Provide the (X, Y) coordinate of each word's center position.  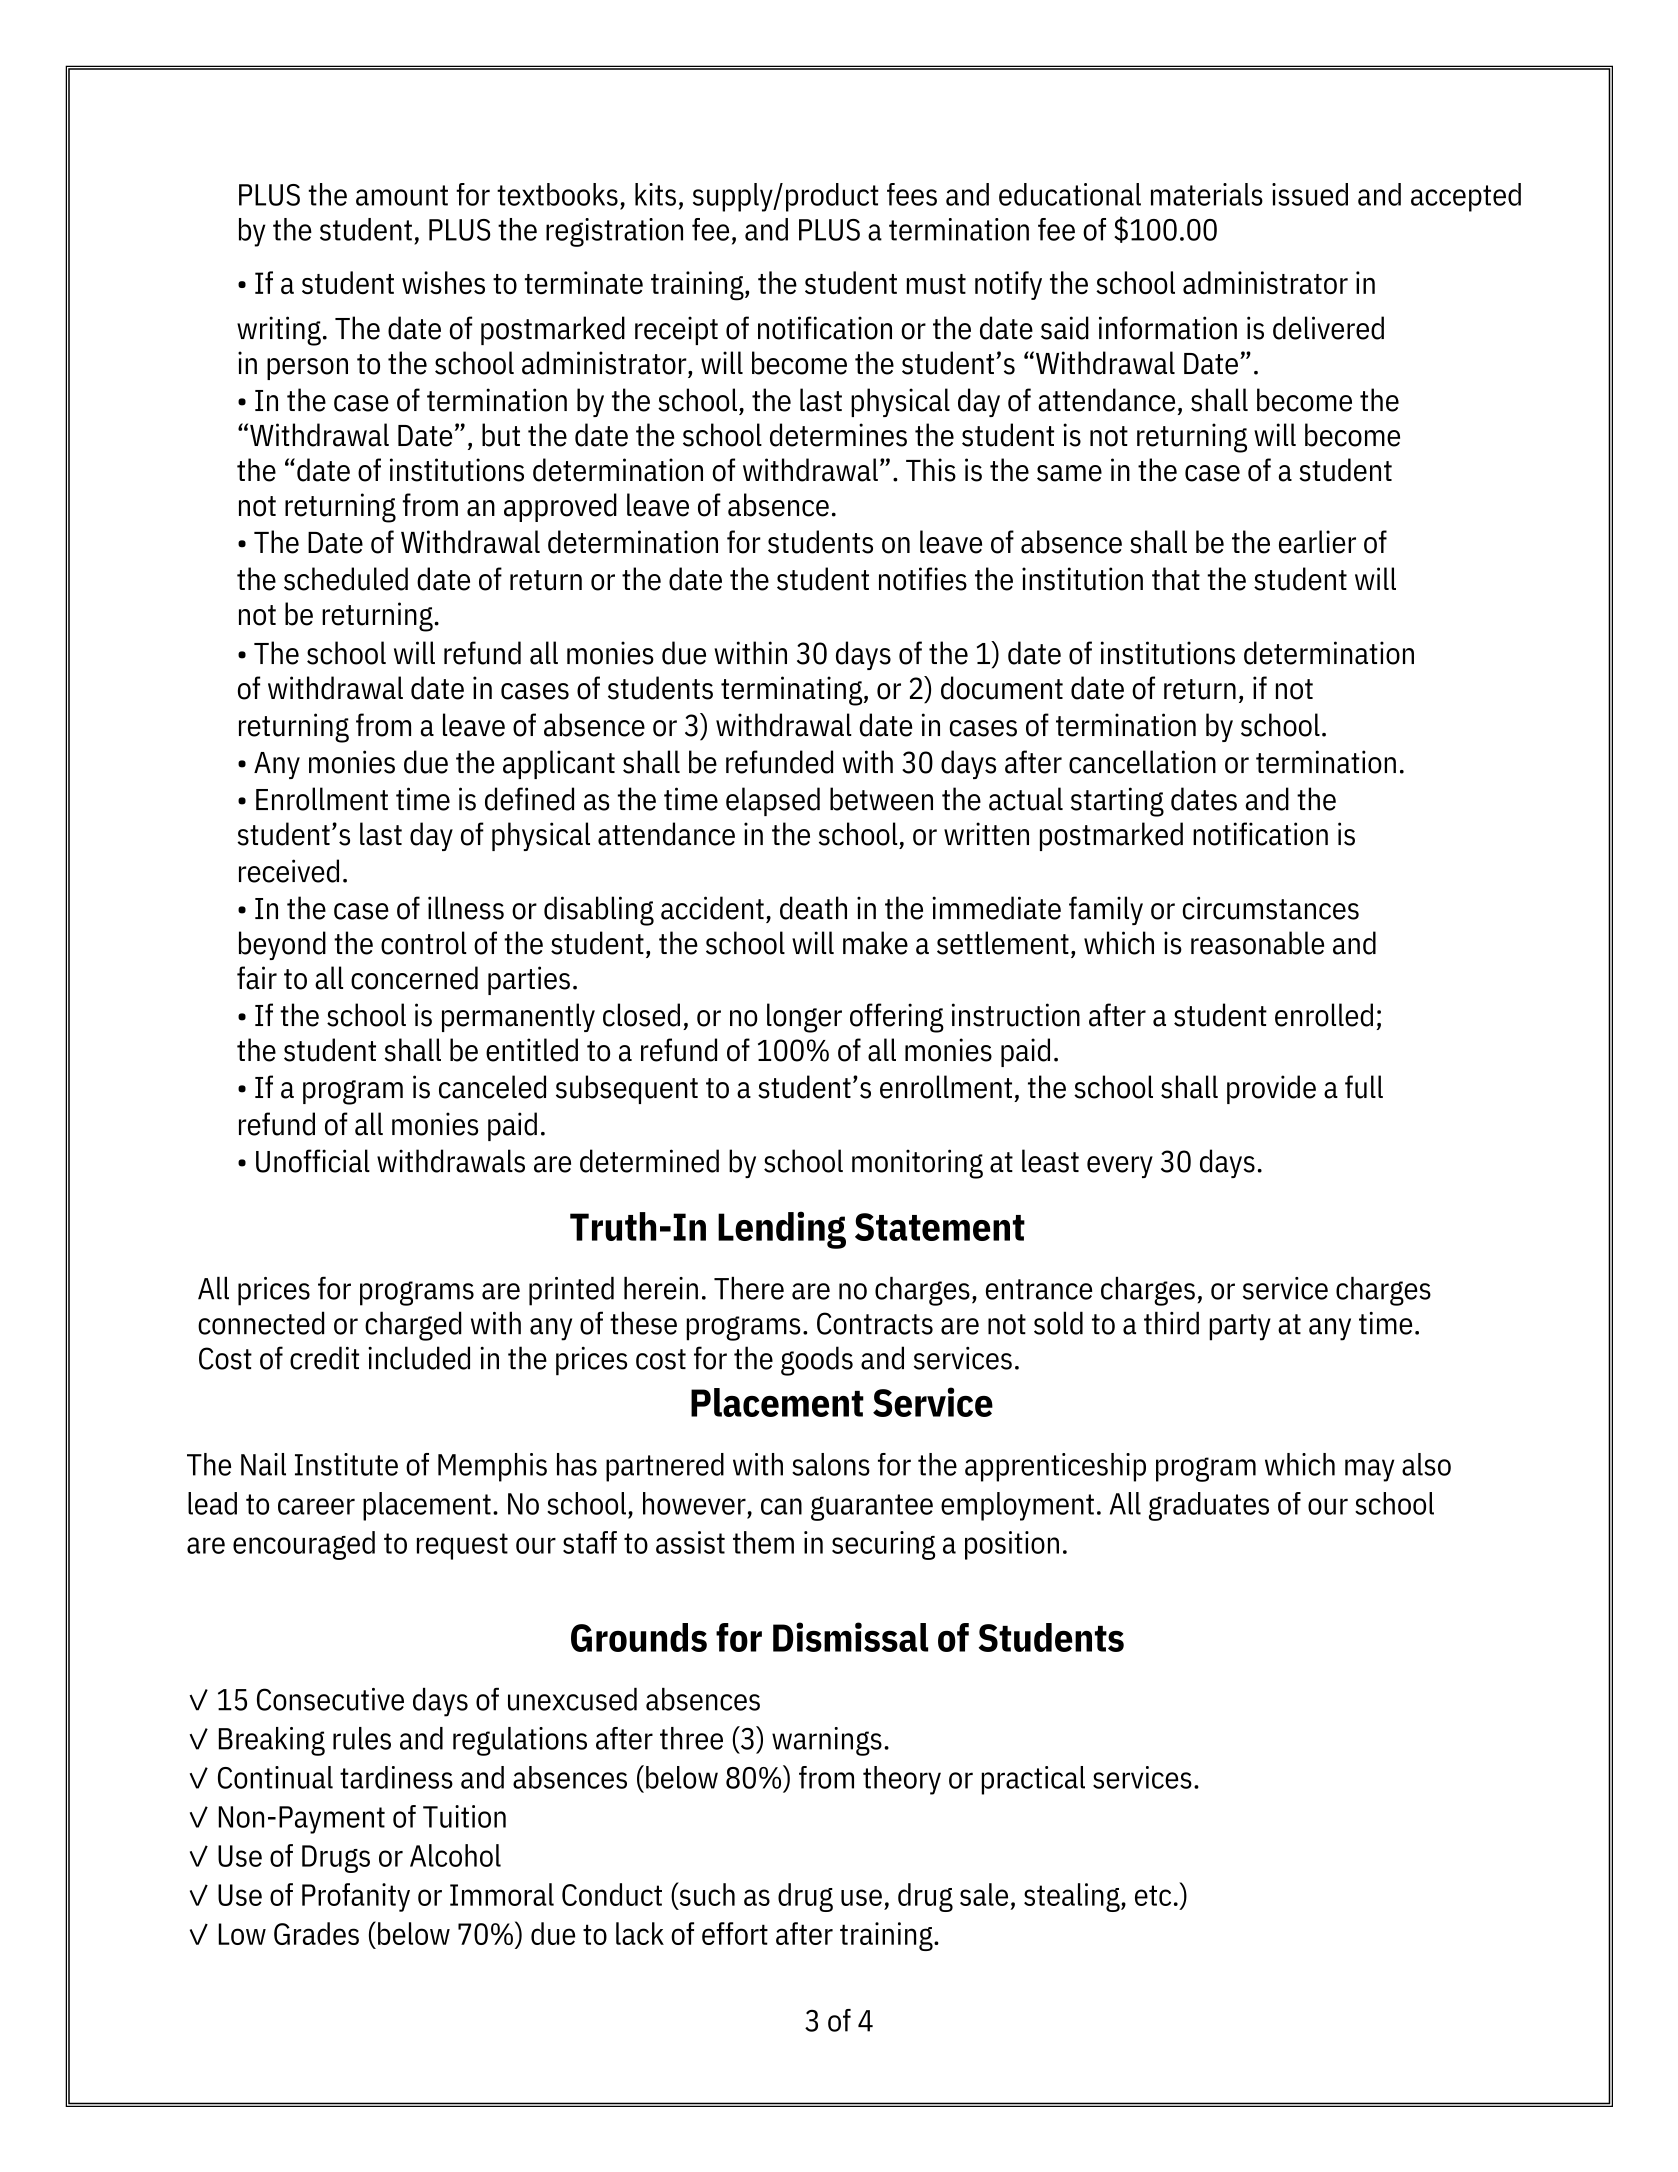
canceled (492, 1087)
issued (1310, 194)
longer (804, 1018)
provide (1271, 1089)
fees (912, 194)
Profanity (356, 1897)
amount (402, 195)
